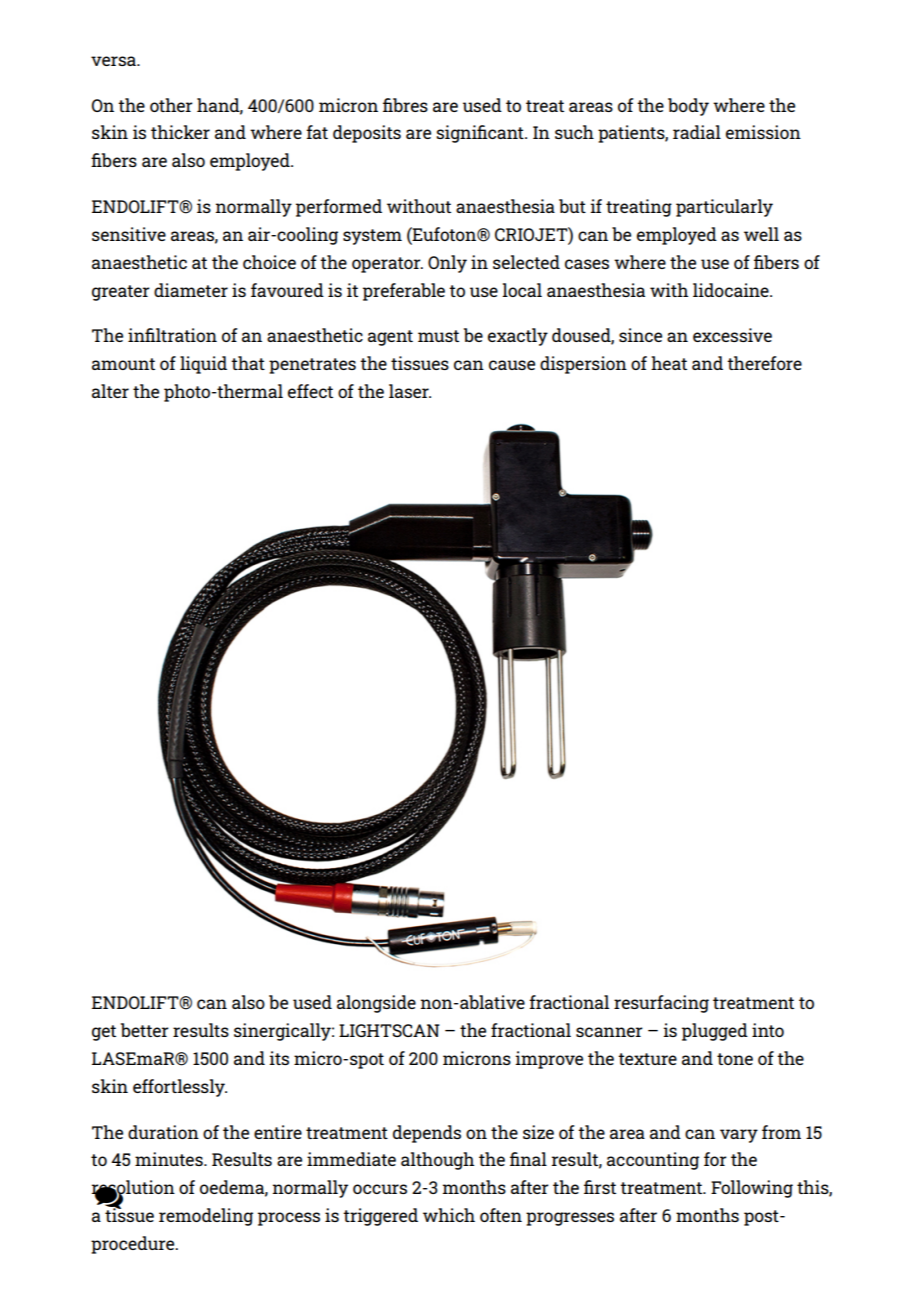 This screenshot has height=1308, width=924. What do you see at coordinates (438, 336) in the screenshot?
I see `must` at bounding box center [438, 336].
